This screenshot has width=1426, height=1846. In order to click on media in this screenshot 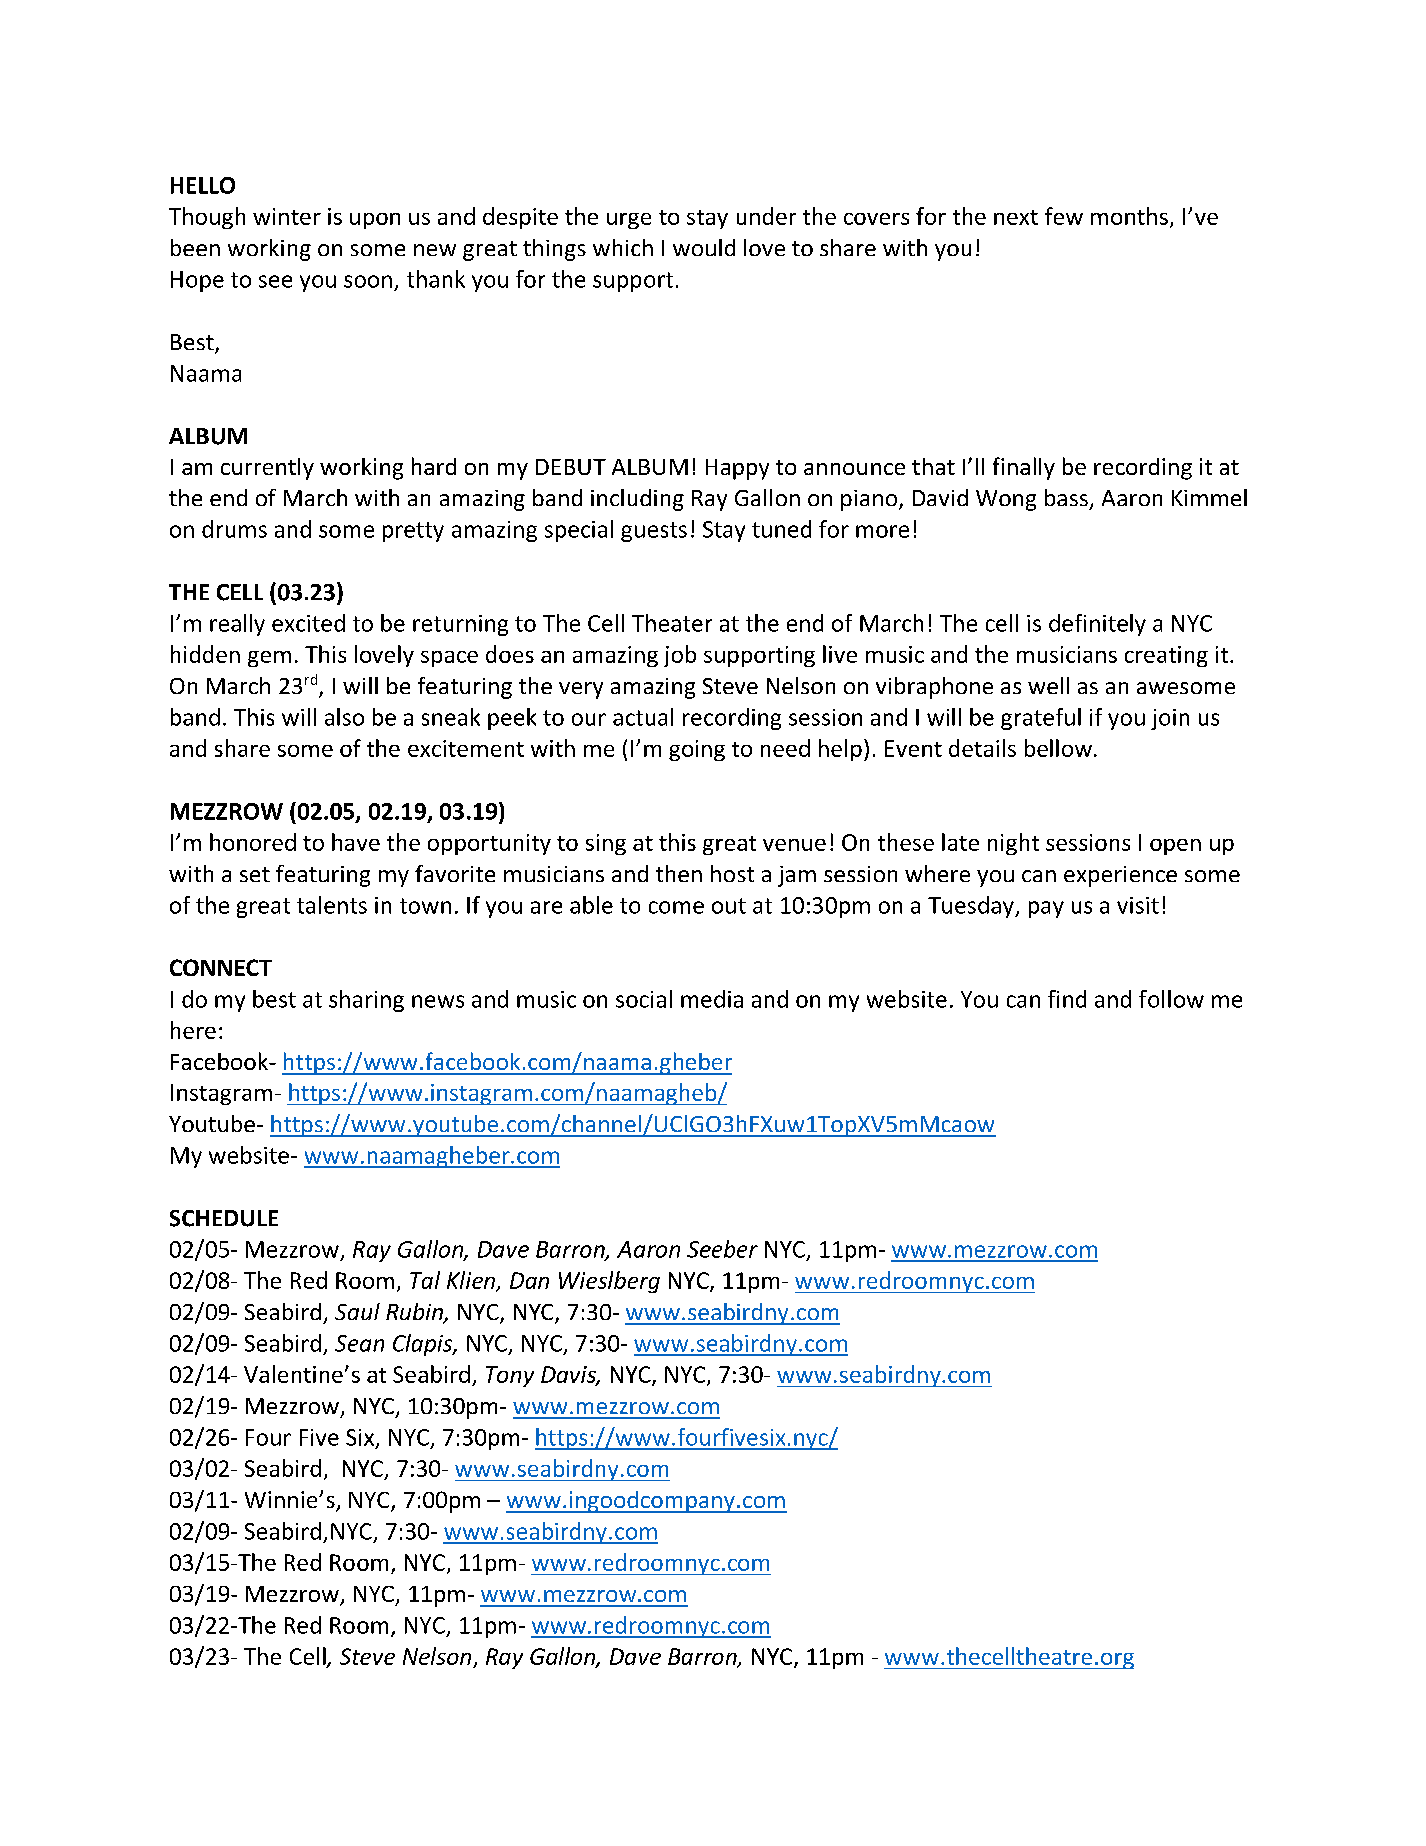, I will do `click(712, 999)`.
